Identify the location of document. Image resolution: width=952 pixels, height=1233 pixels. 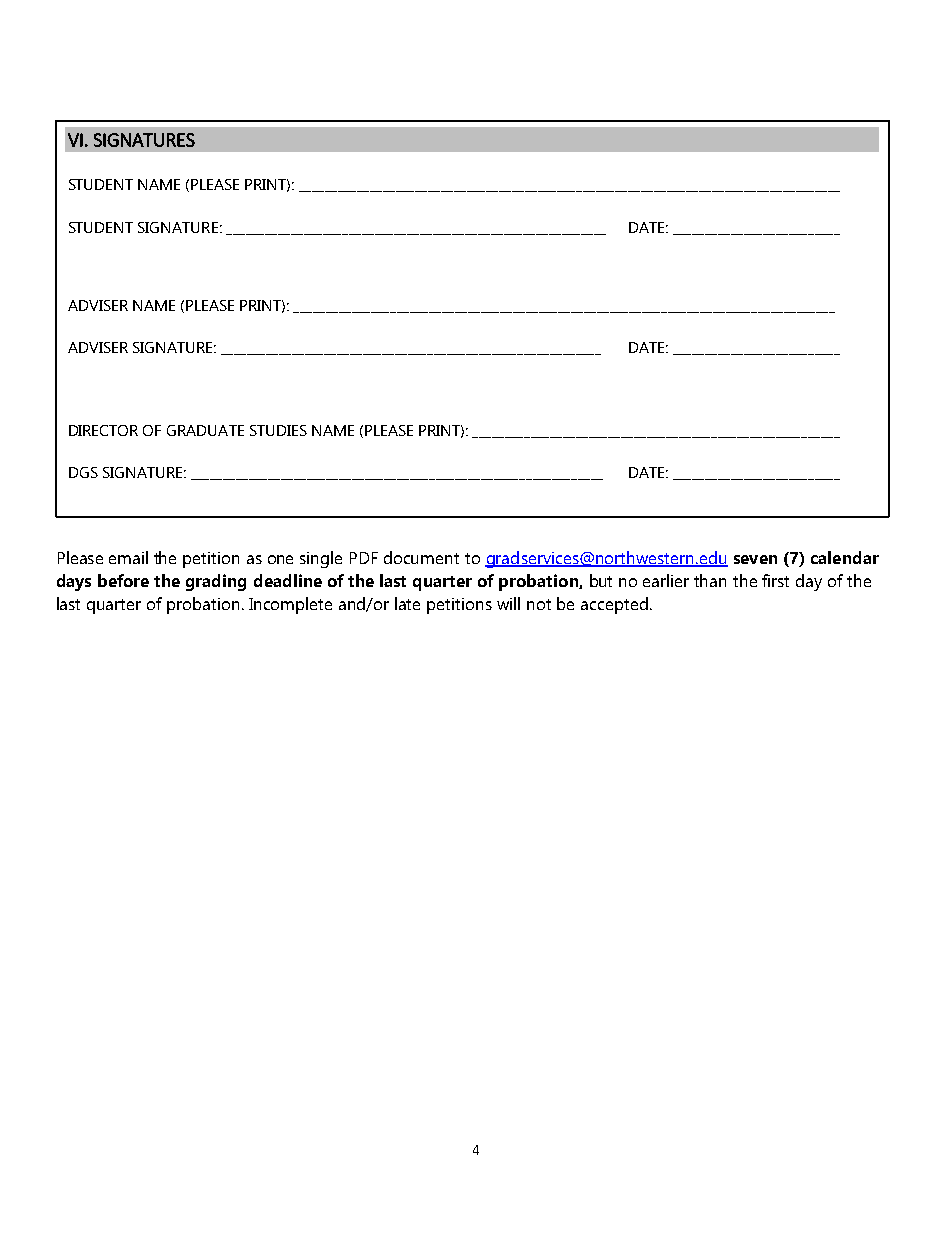
(421, 557).
